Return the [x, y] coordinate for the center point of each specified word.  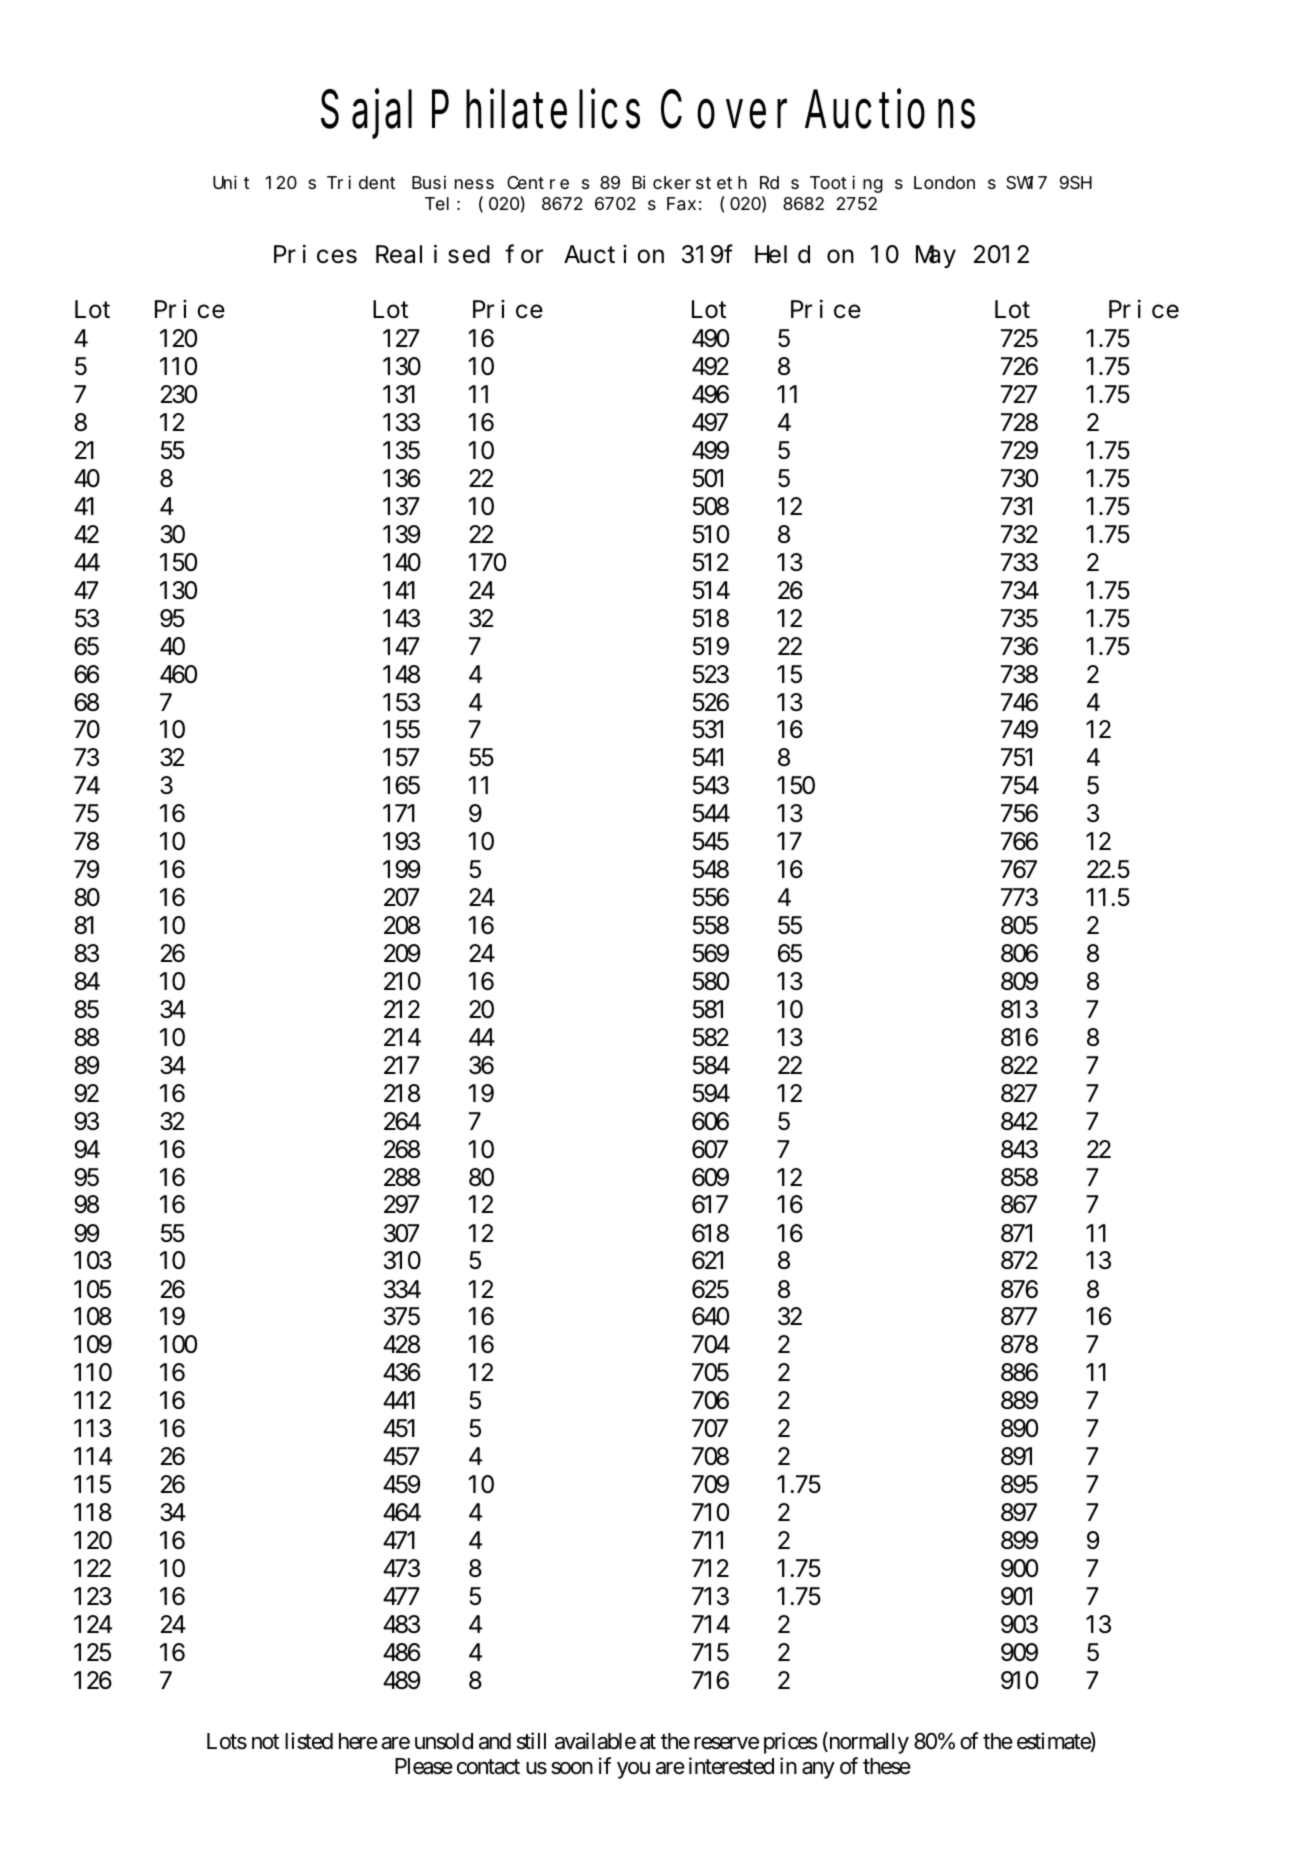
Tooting [846, 184]
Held [782, 255]
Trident [361, 182]
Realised [433, 254]
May [936, 258]
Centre [538, 183]
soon [572, 1768]
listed [309, 1741]
